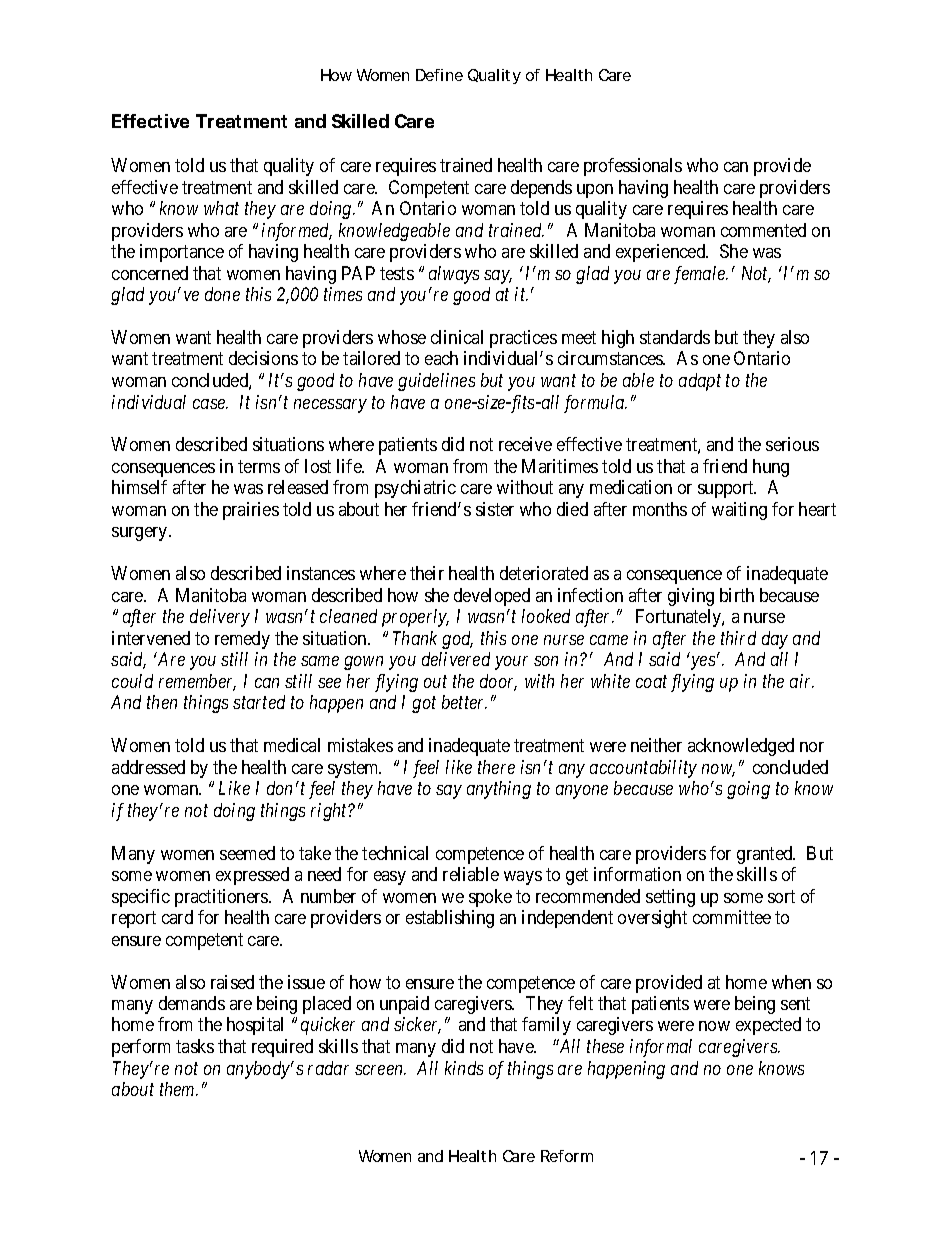  Describe the element at coordinates (221, 208) in the image. I see `what` at that location.
